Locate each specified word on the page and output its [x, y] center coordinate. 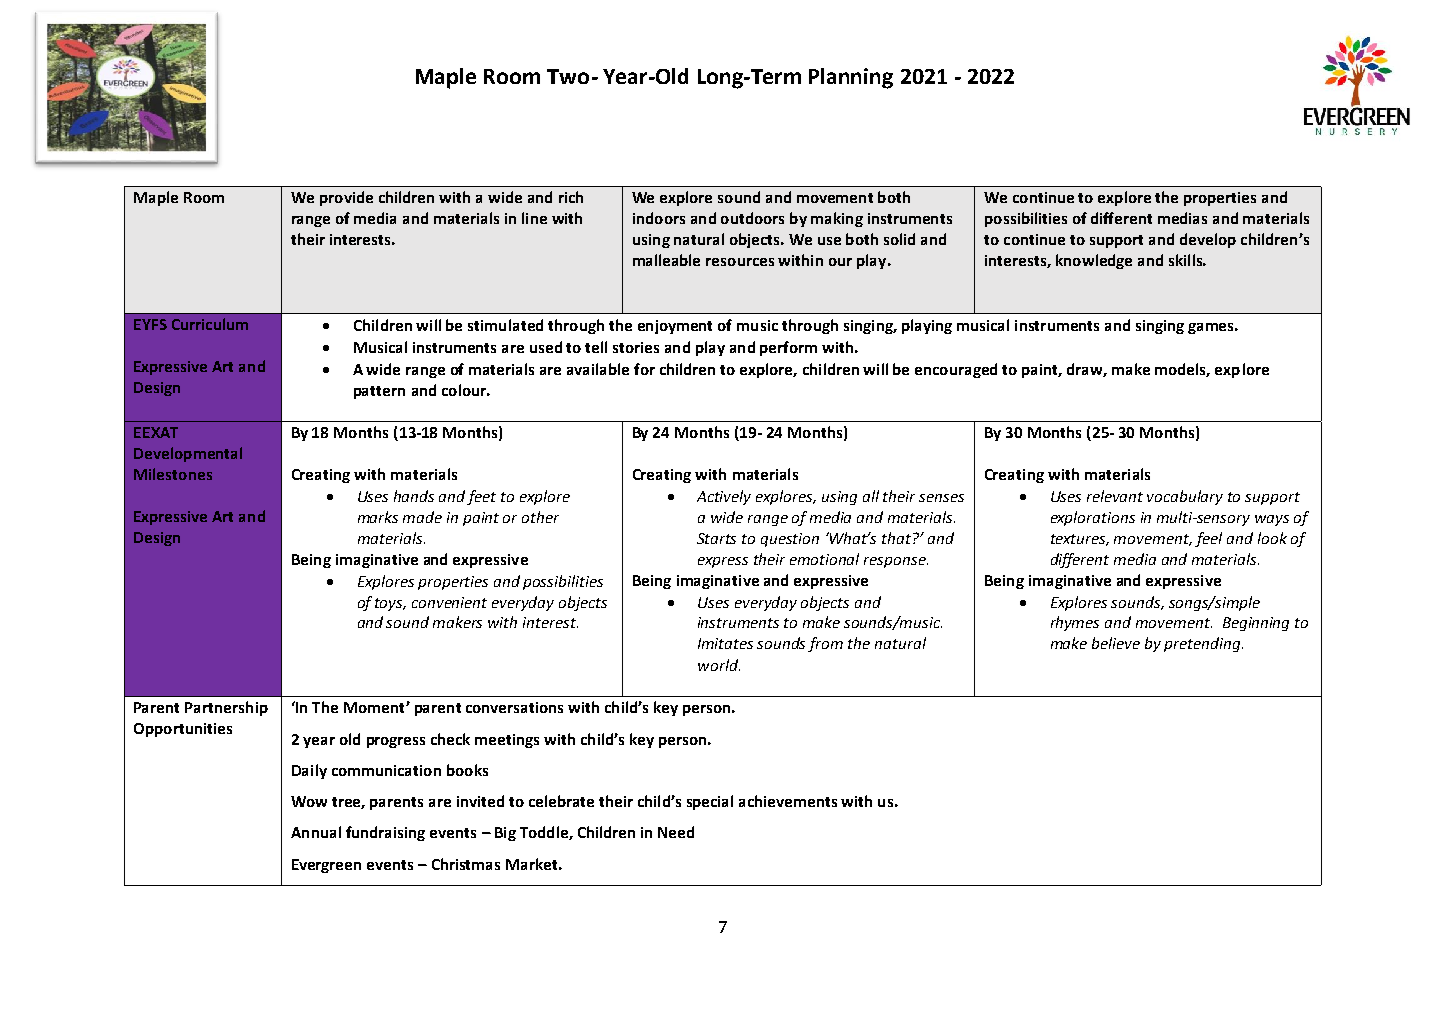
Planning [851, 78]
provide [346, 198]
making [837, 219]
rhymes [1075, 623]
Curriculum [210, 324]
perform [788, 348]
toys [390, 604]
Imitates [725, 643]
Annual [316, 832]
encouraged [956, 370]
